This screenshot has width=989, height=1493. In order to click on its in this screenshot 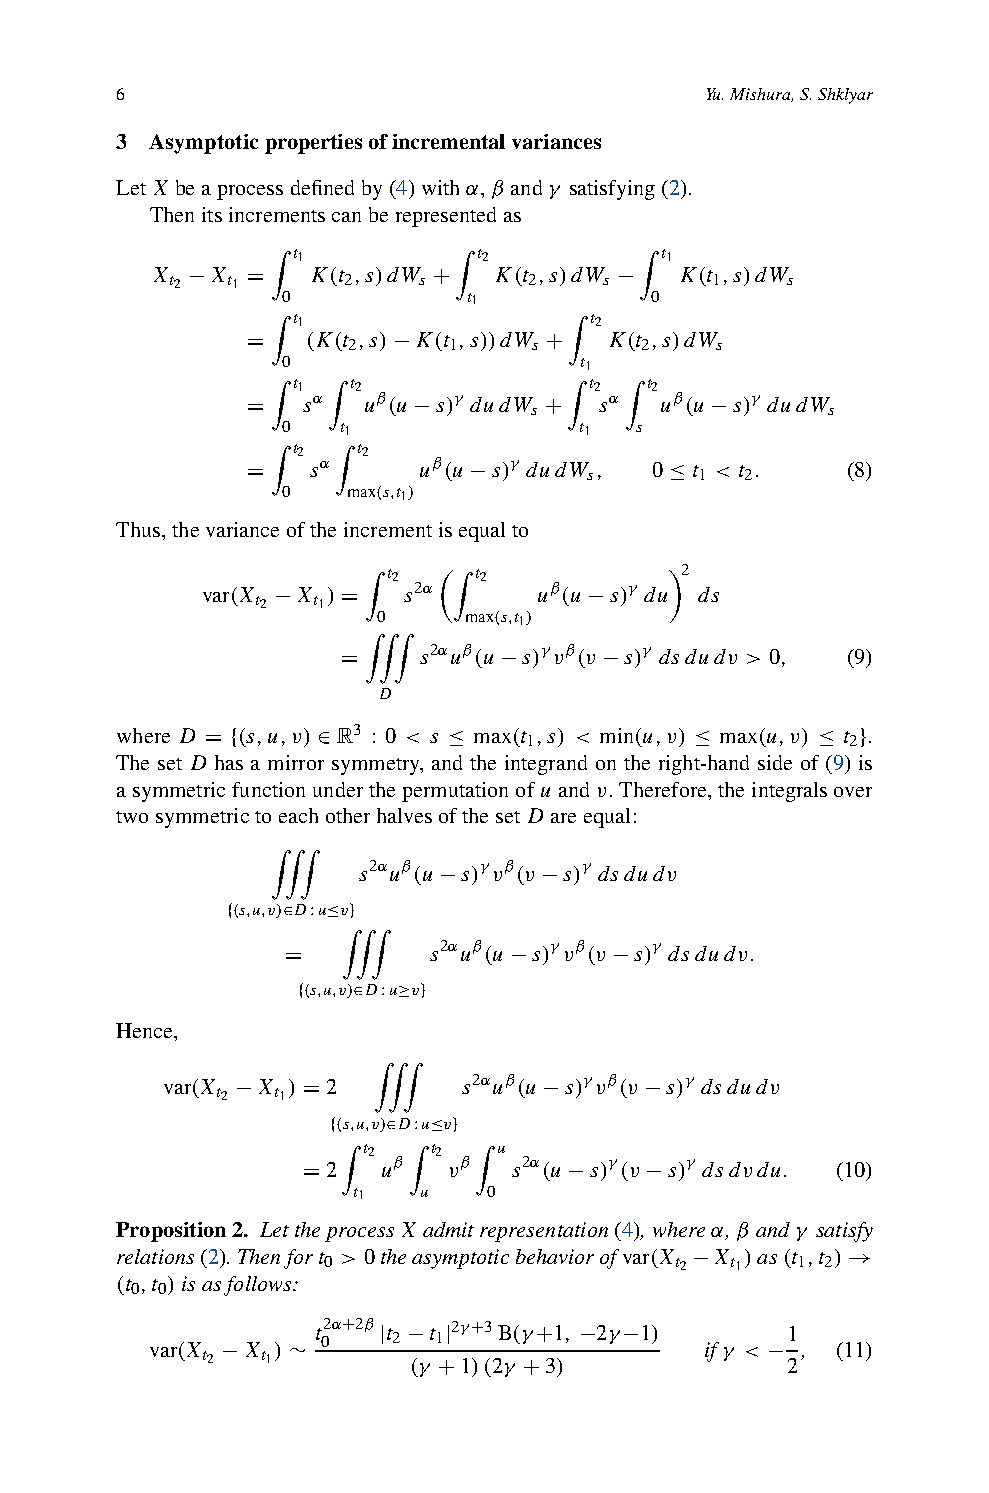, I will do `click(212, 214)`.
